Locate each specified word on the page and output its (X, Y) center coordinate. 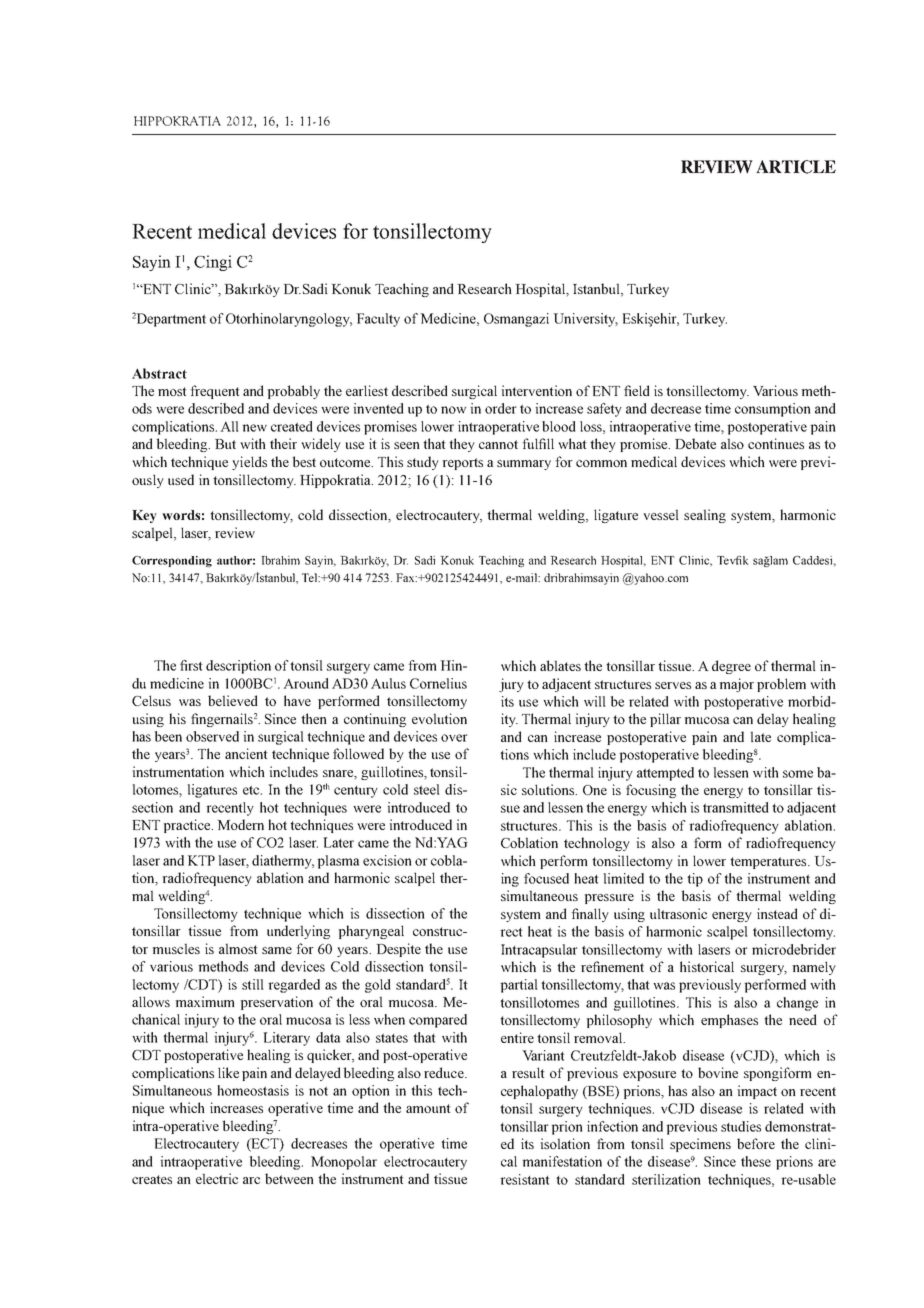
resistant (525, 1179)
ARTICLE (796, 167)
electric (217, 1178)
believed (233, 700)
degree (731, 667)
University (585, 320)
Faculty (378, 320)
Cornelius (438, 683)
